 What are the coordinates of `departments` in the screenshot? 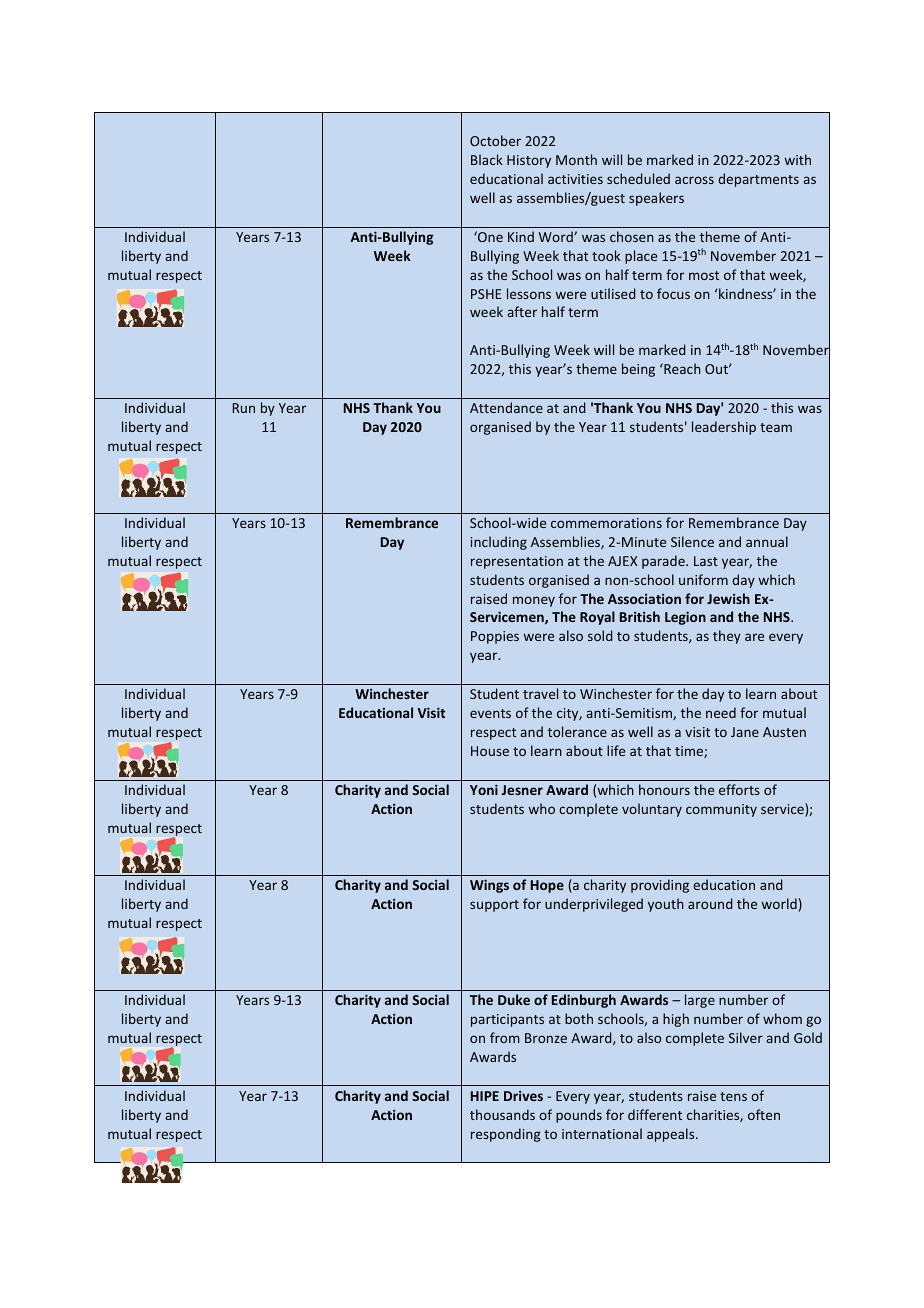 It's located at (758, 180).
